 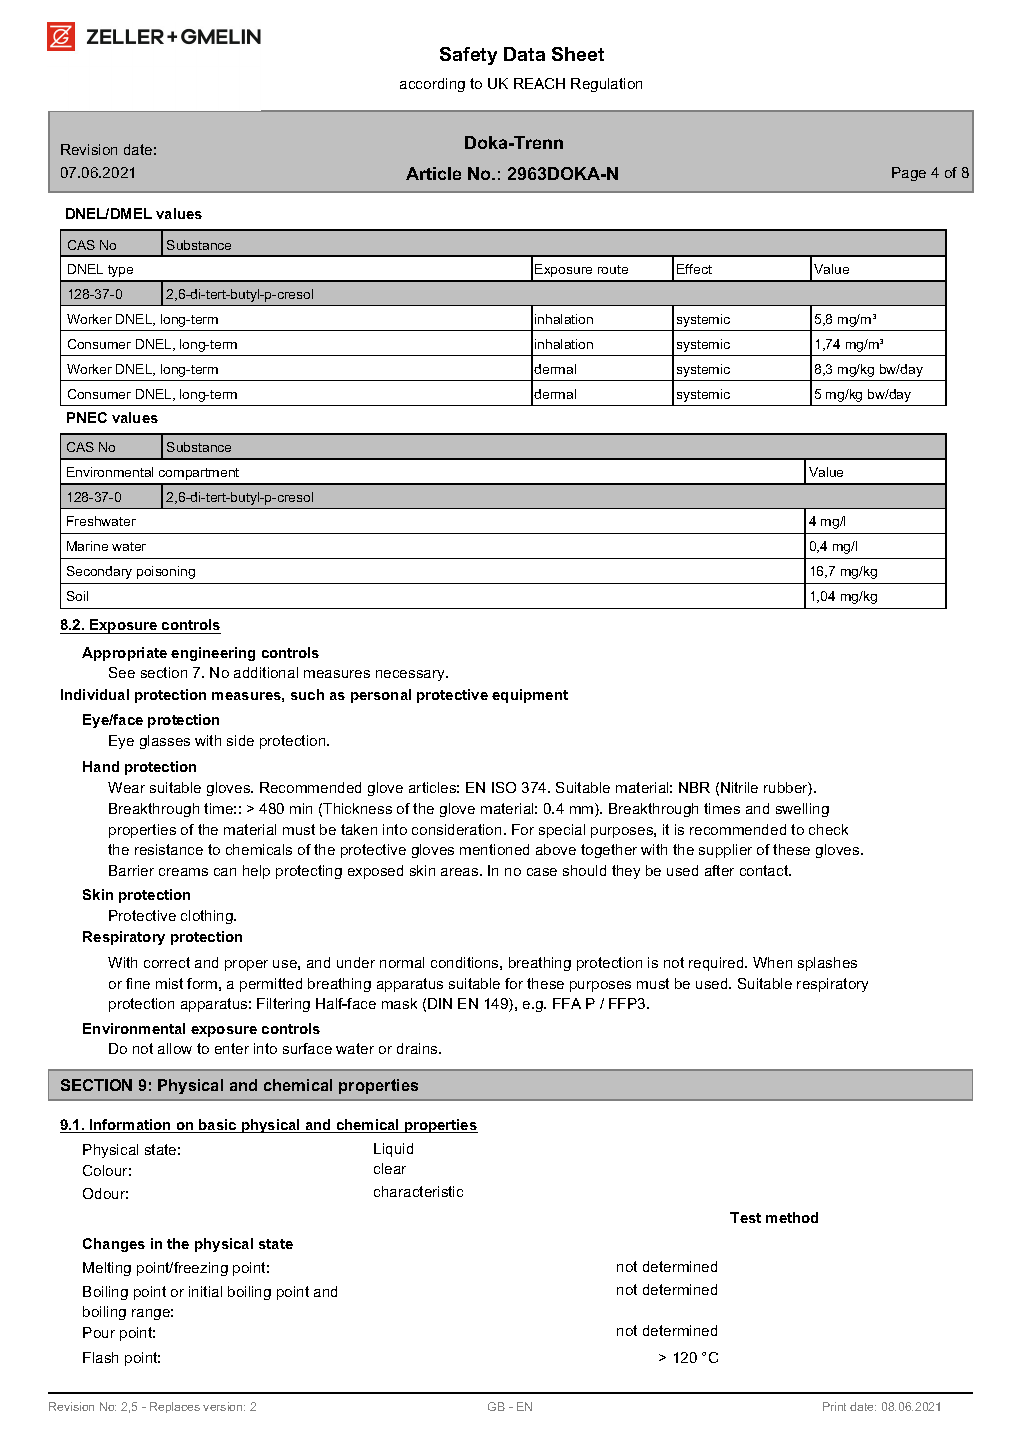 I want to click on swelling, so click(x=802, y=810).
